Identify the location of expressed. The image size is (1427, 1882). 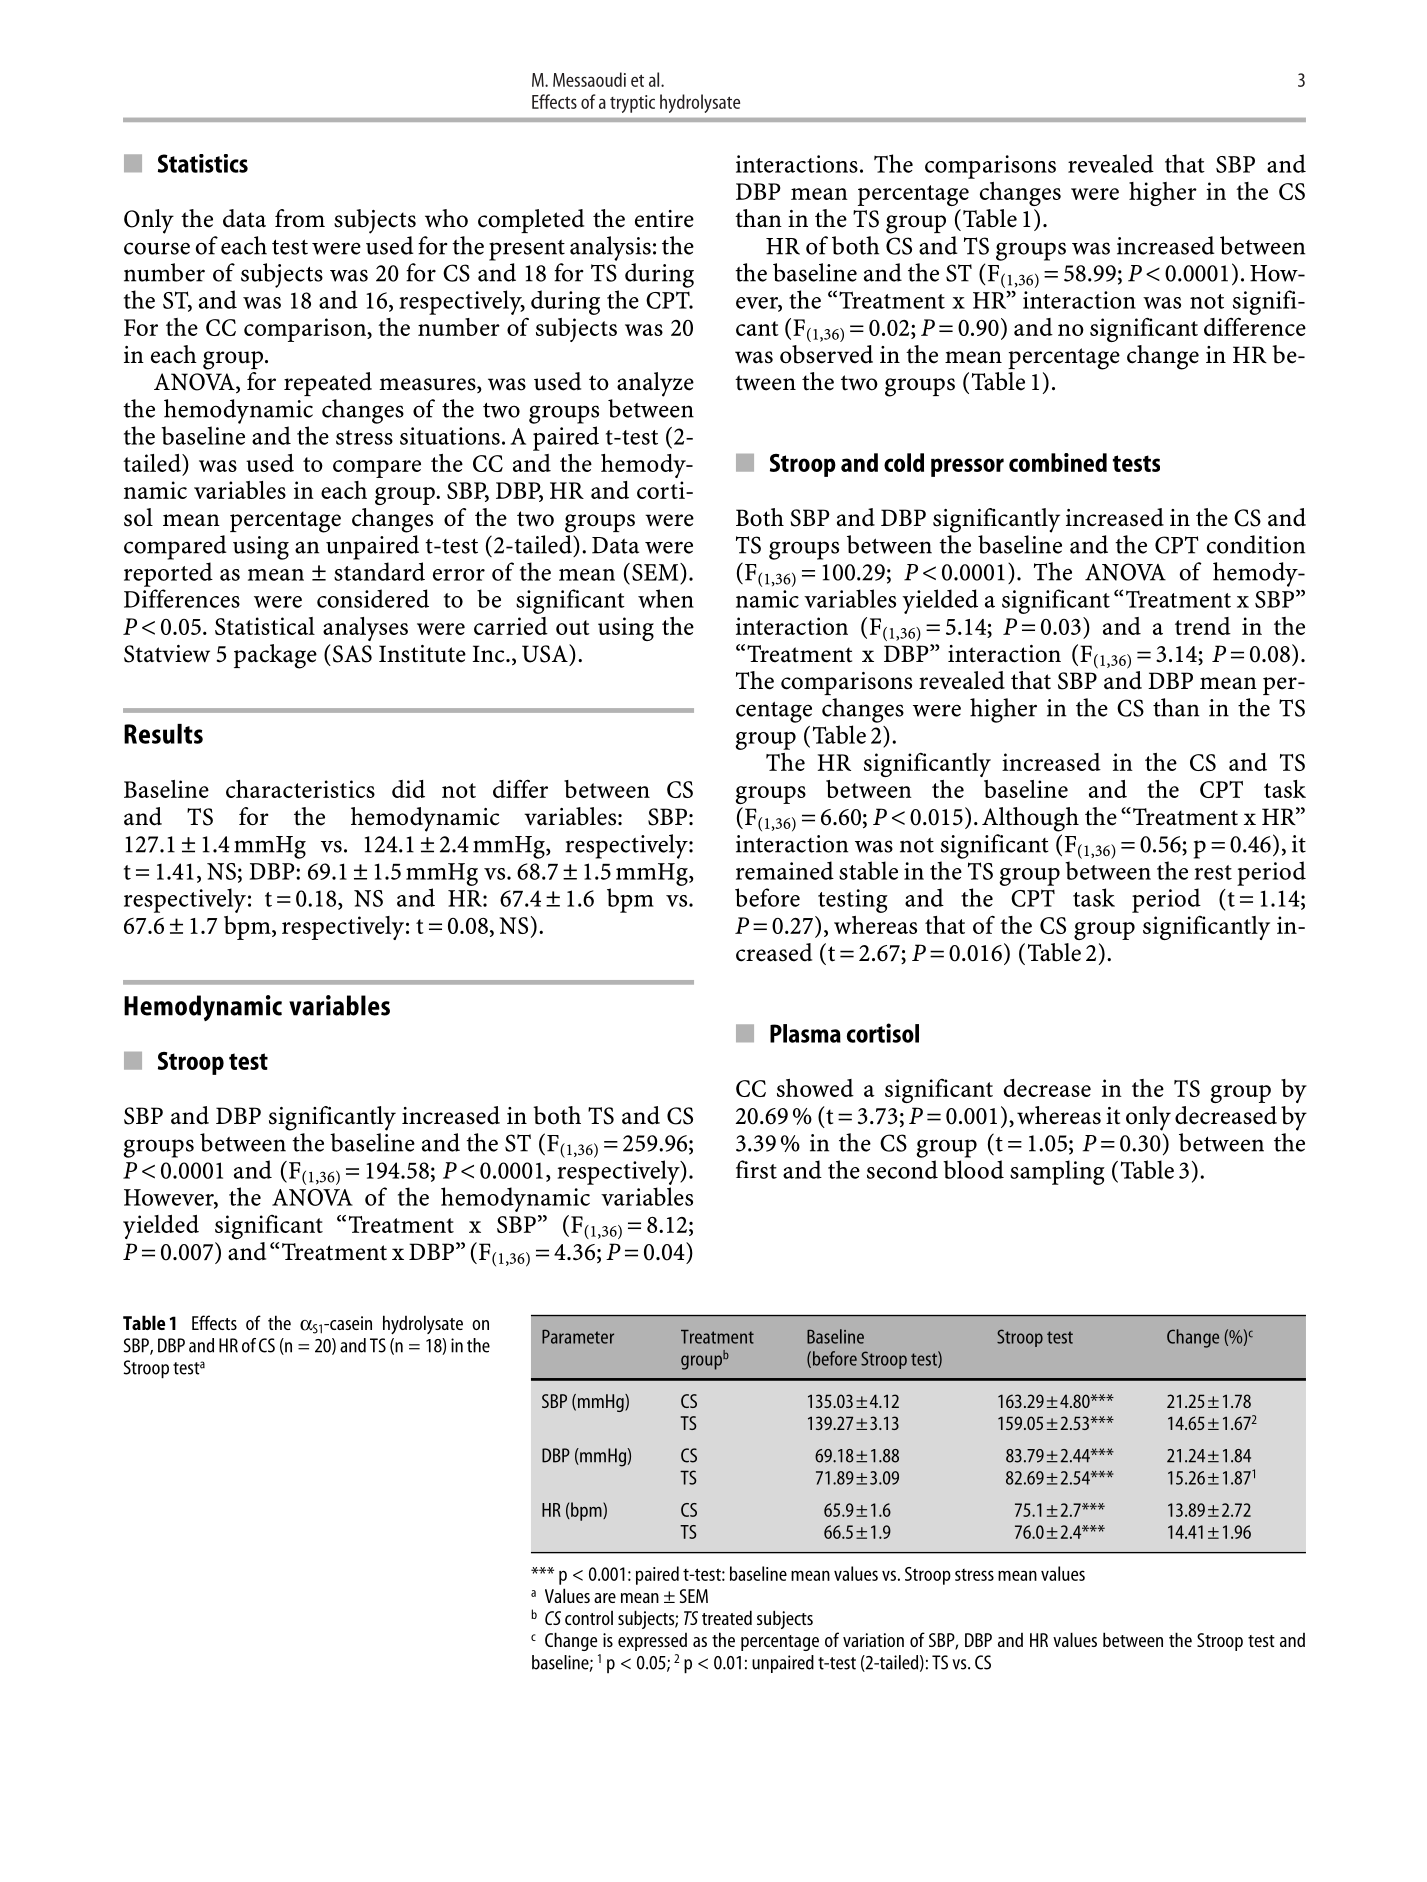
(652, 1642).
